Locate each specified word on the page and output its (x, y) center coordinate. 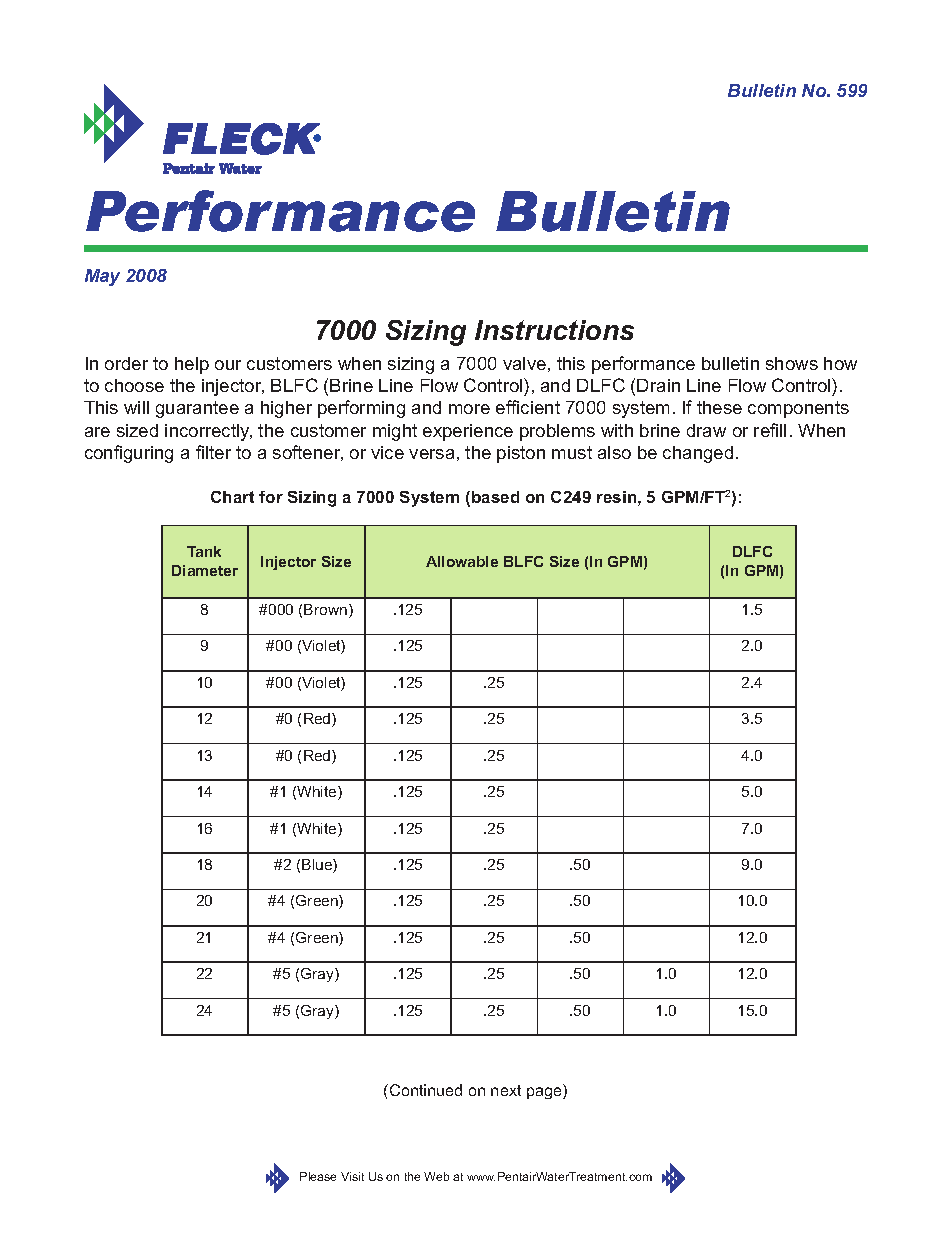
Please (318, 1176)
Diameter (205, 570)
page (545, 1093)
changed (698, 454)
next (506, 1090)
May (102, 277)
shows (792, 363)
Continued (426, 1090)
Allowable (462, 561)
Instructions (554, 330)
